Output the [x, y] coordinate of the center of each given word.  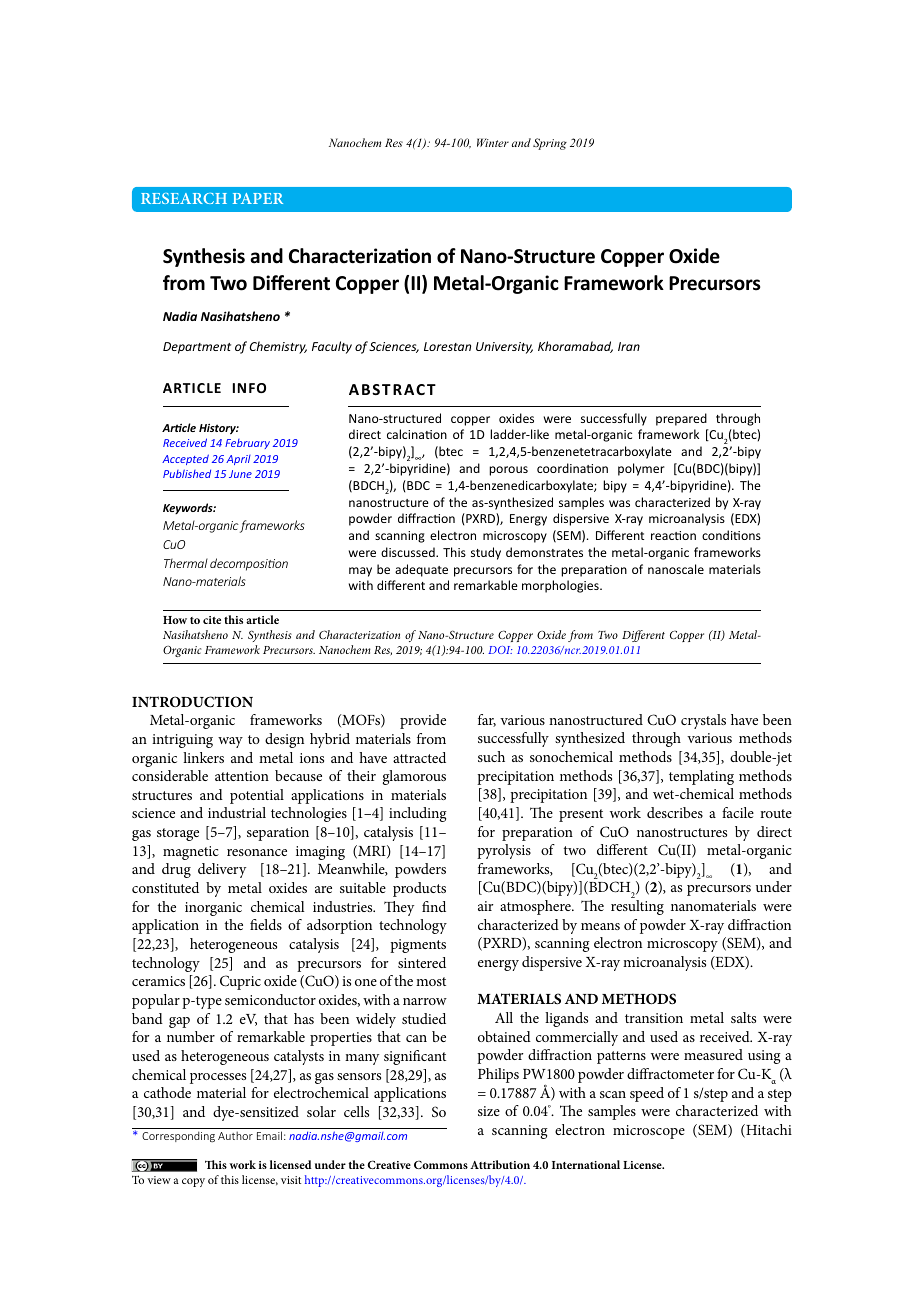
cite [212, 620]
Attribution [500, 1164]
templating [701, 777]
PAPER [258, 198]
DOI [500, 650]
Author [235, 1135]
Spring [550, 144]
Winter [493, 142]
